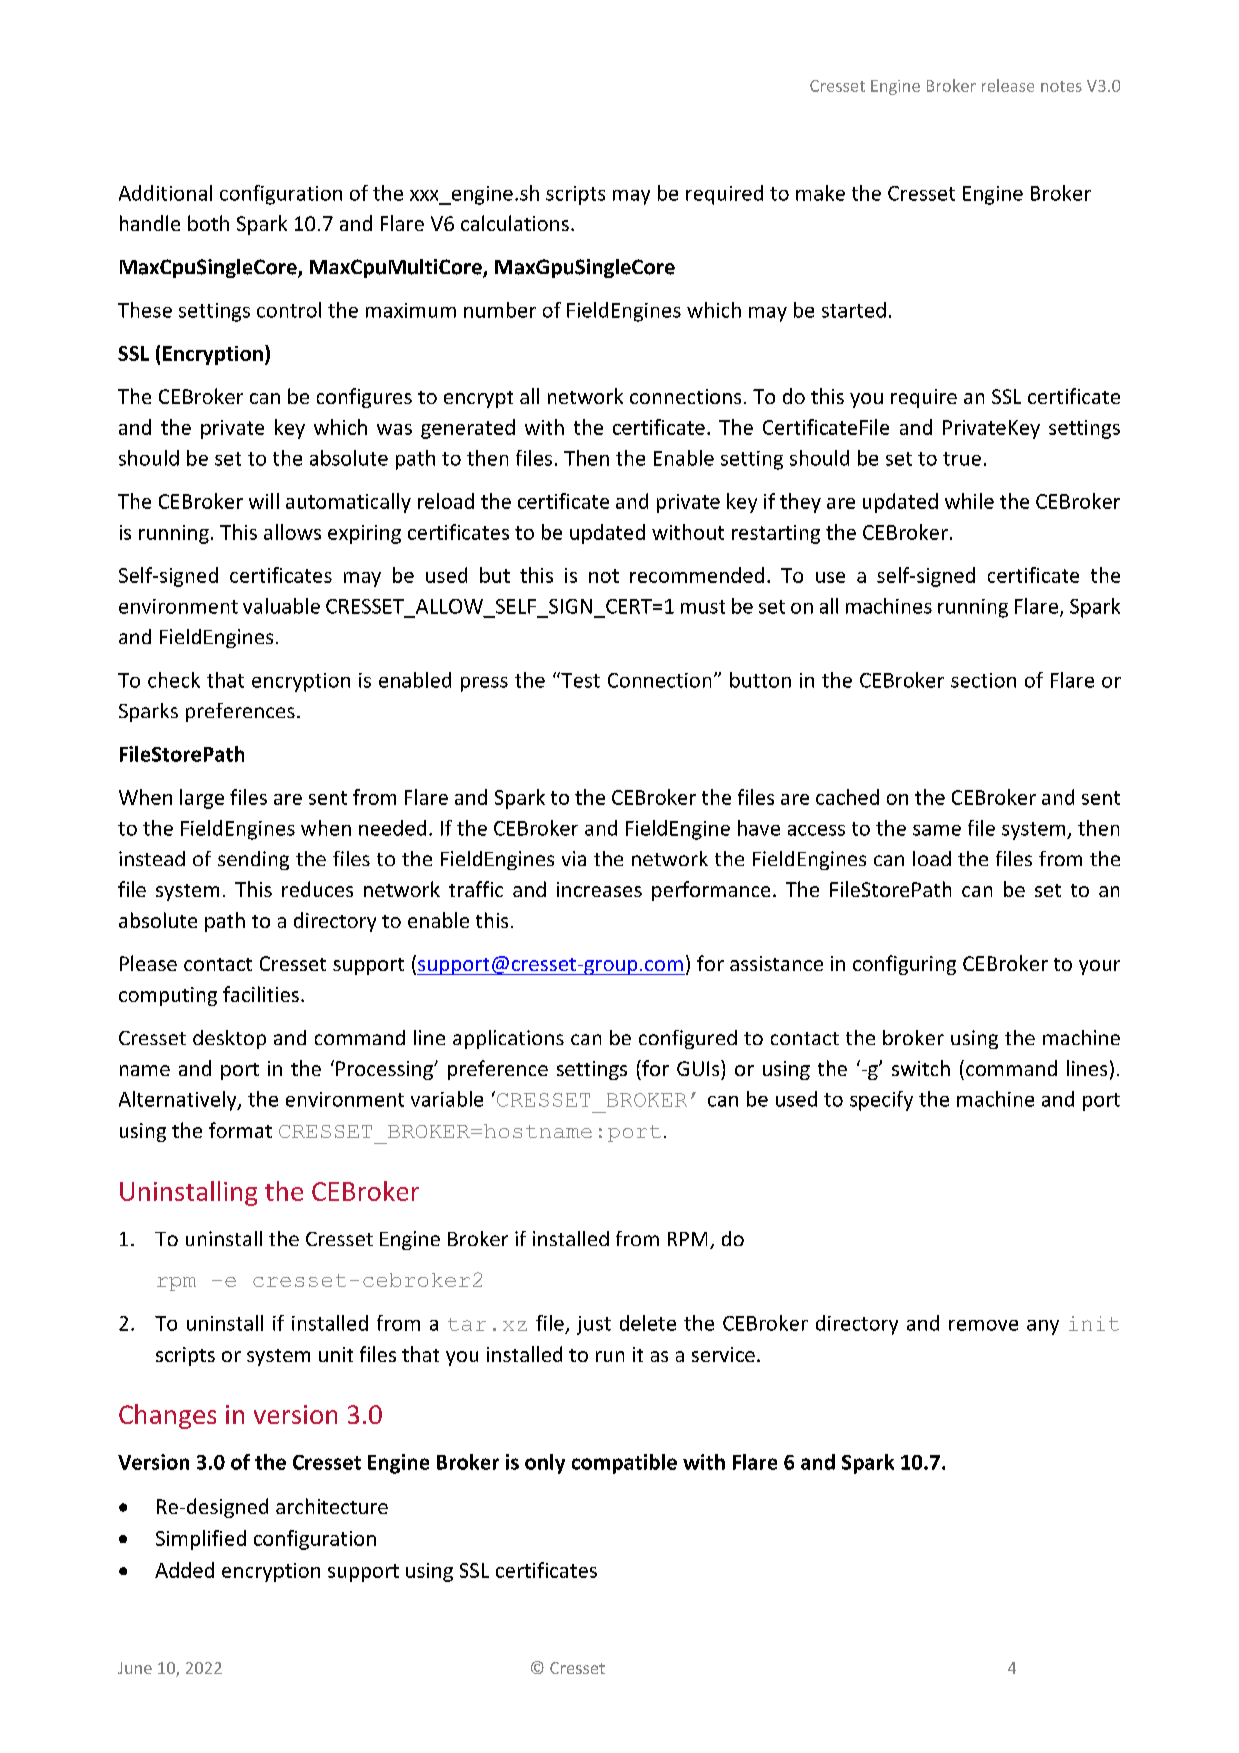 Image resolution: width=1239 pixels, height=1753 pixels. What do you see at coordinates (624, 1464) in the screenshot?
I see `compatible` at bounding box center [624, 1464].
